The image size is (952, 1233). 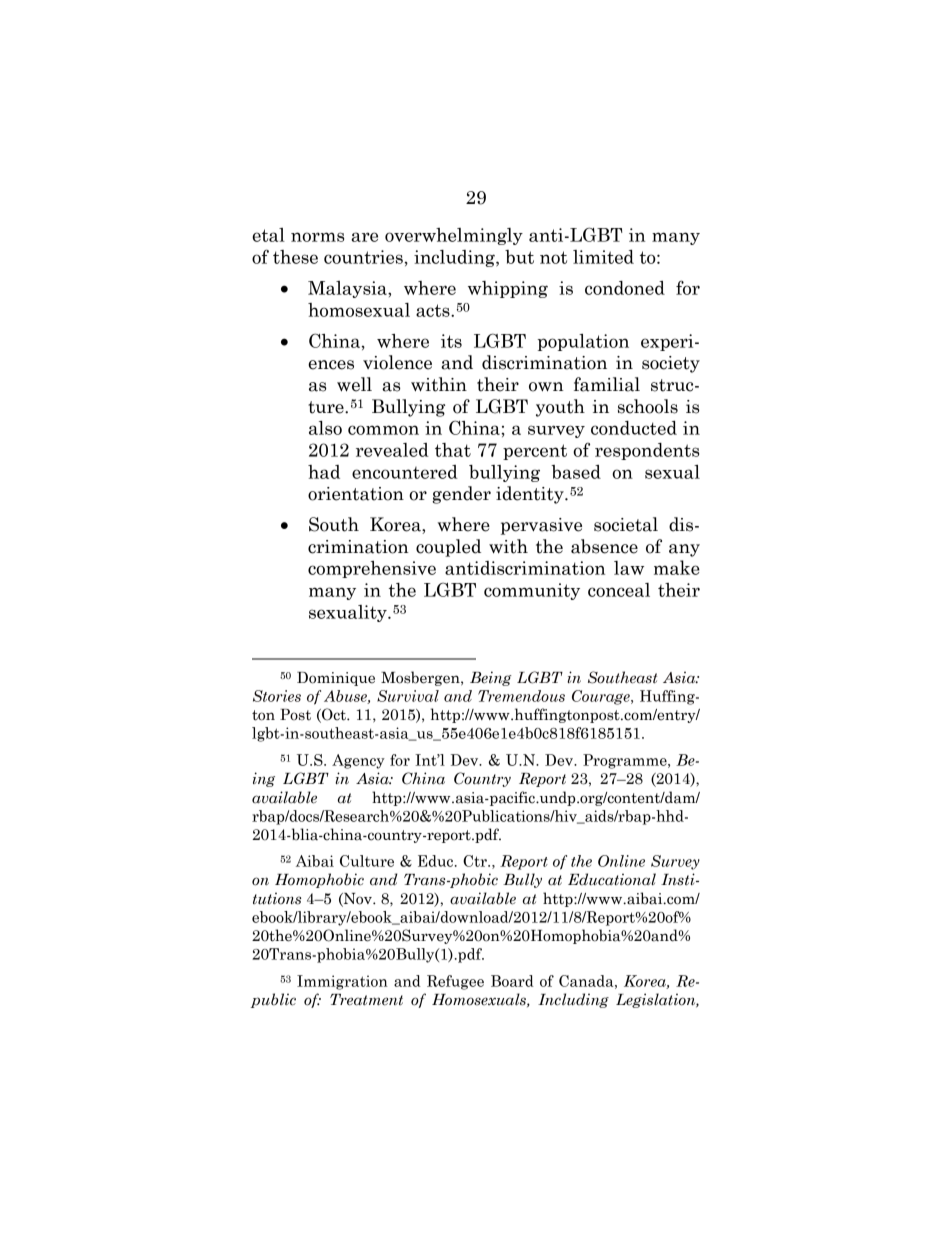 What do you see at coordinates (461, 495) in the screenshot?
I see `gender` at bounding box center [461, 495].
